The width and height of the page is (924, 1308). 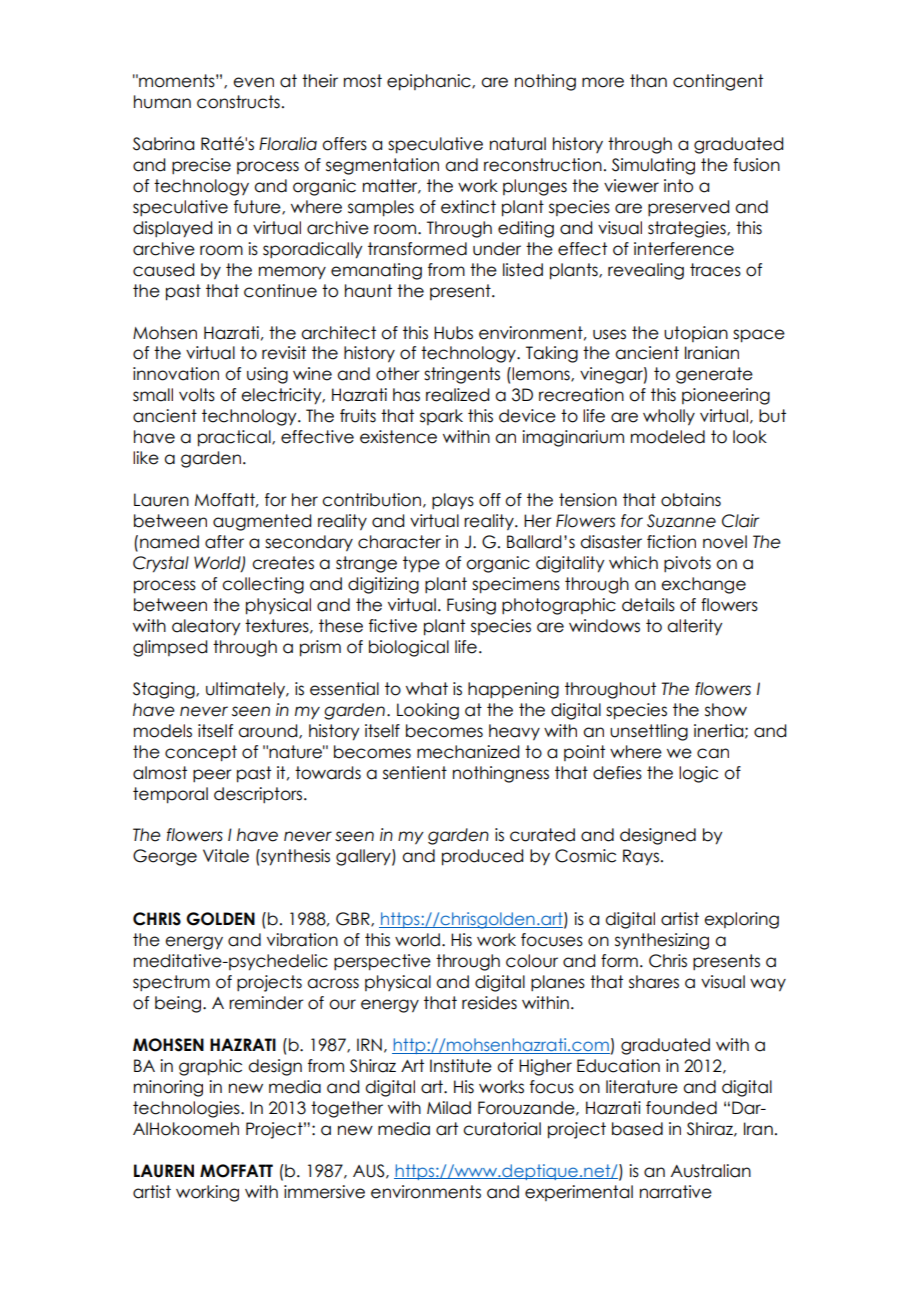 I want to click on produced, so click(x=482, y=857).
